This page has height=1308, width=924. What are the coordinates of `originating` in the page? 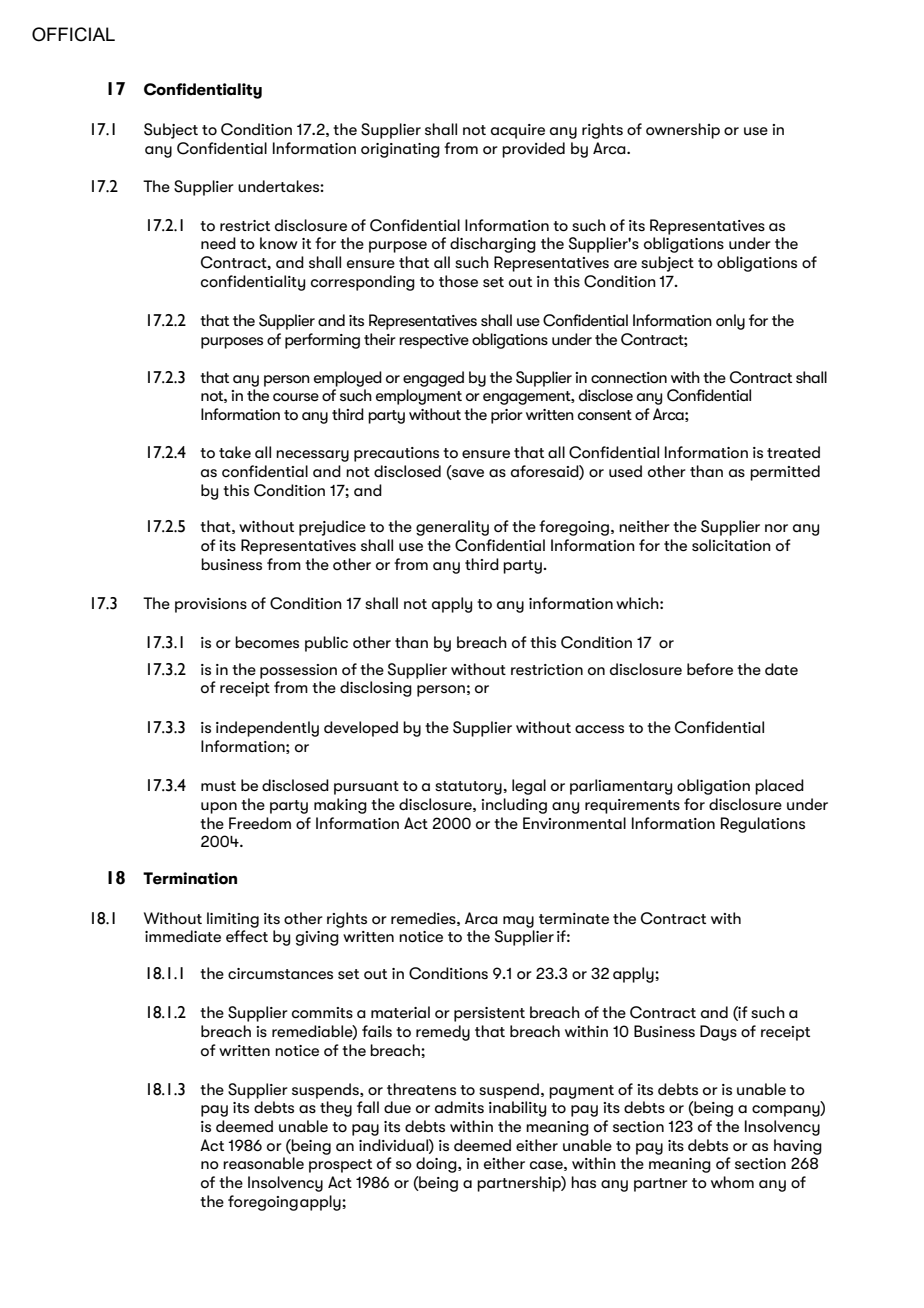 It's located at (400, 150).
